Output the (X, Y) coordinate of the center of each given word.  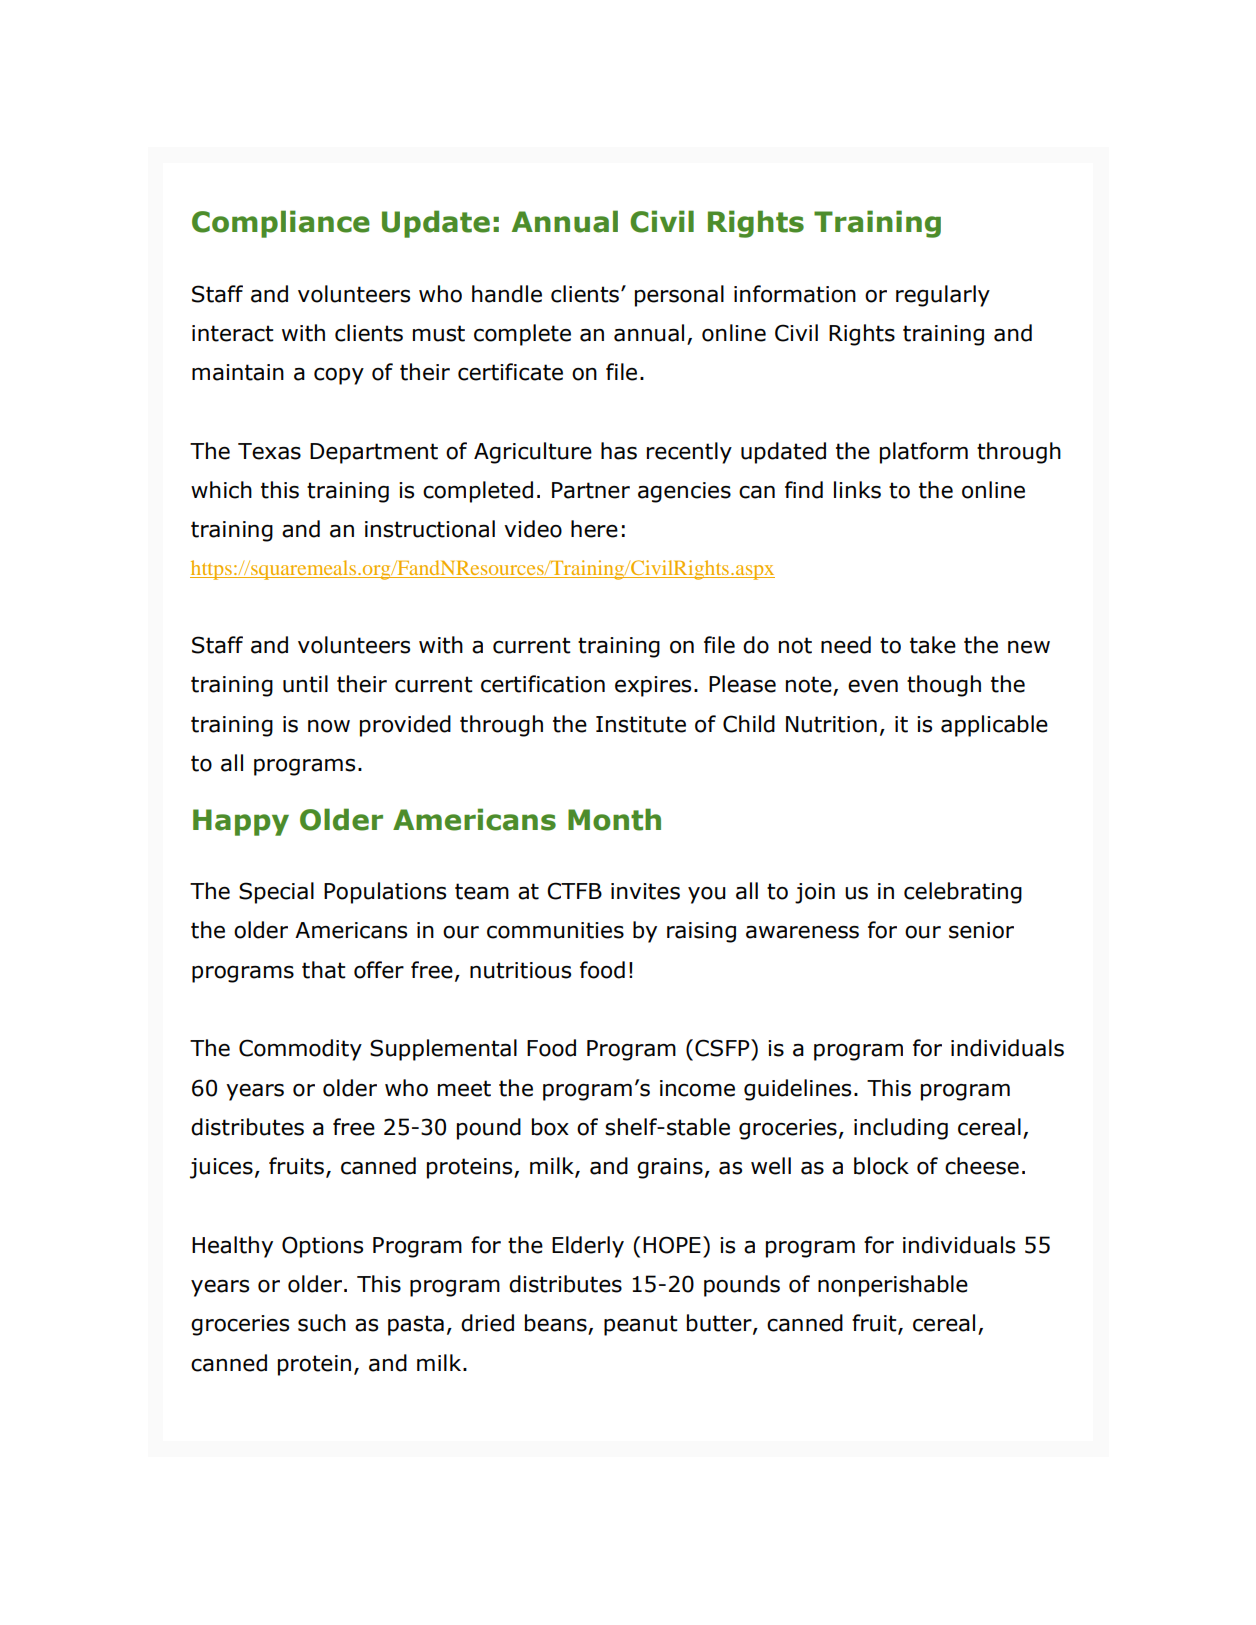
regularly (943, 296)
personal (679, 296)
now (329, 726)
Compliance (281, 224)
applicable (994, 726)
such (322, 1323)
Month (614, 819)
